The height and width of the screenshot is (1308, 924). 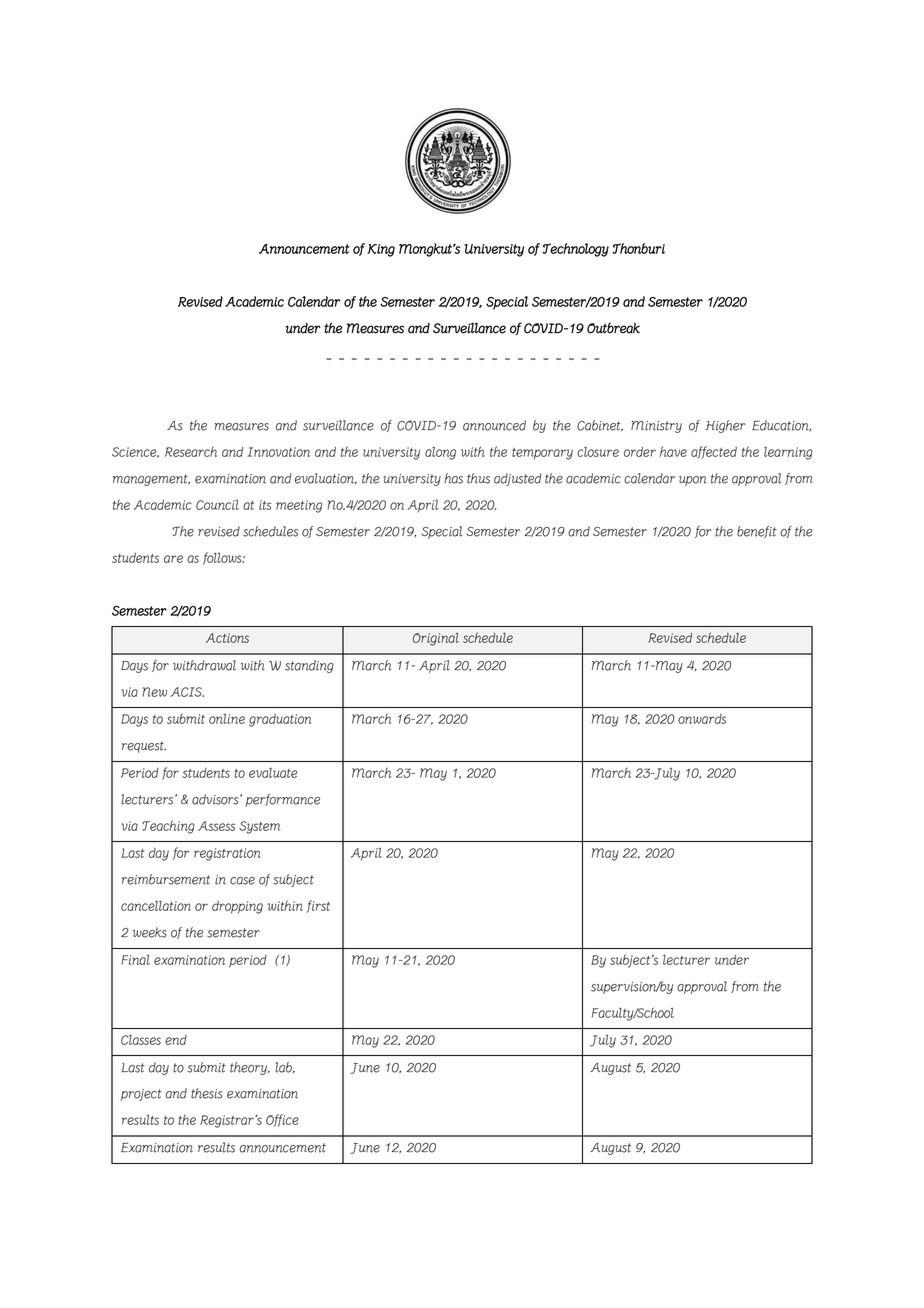 I want to click on Technology, so click(x=575, y=250).
